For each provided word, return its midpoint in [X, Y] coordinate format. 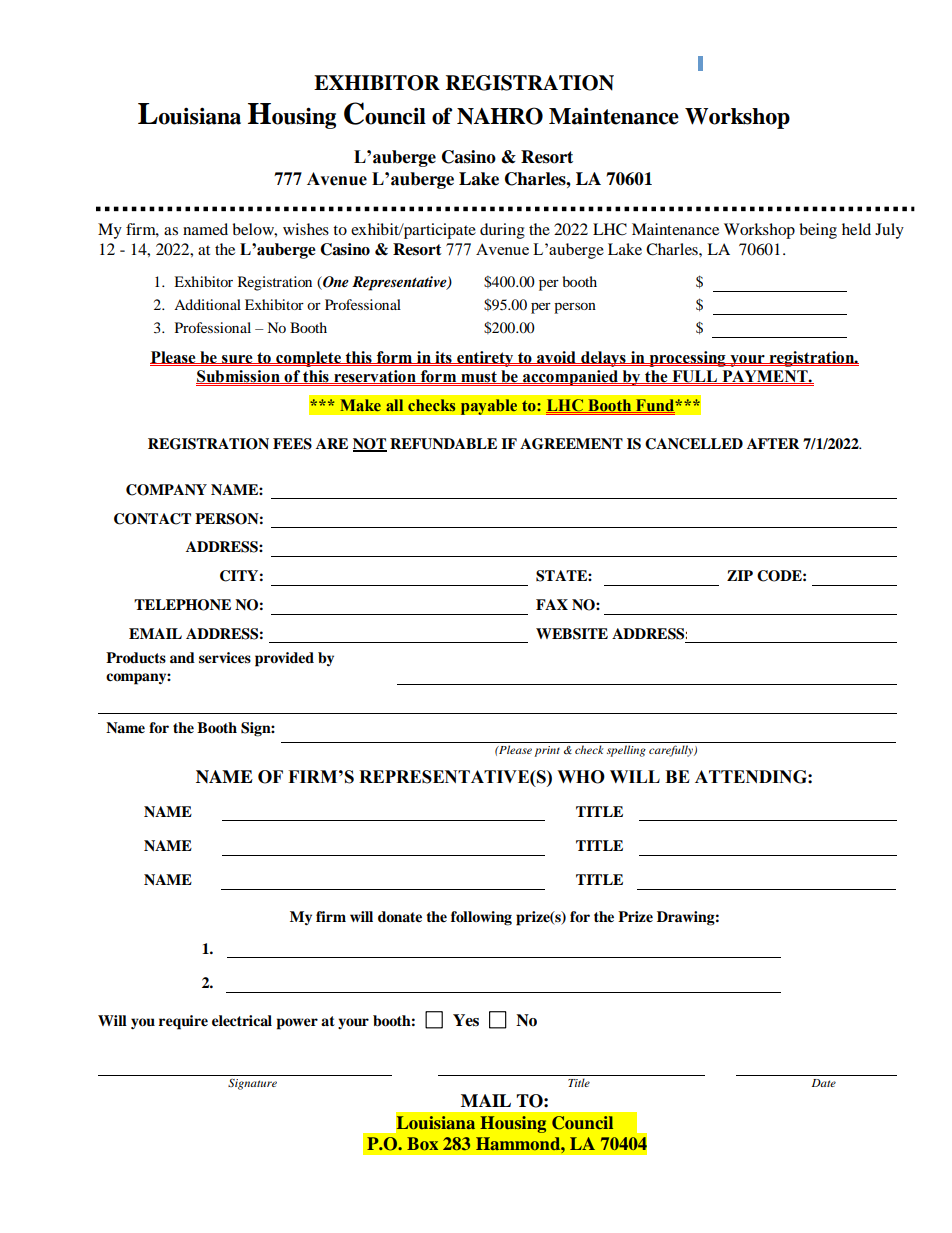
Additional [207, 304]
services [225, 658]
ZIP [740, 575]
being [818, 231]
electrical [242, 1021]
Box [422, 1143]
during [502, 231]
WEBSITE [572, 634]
